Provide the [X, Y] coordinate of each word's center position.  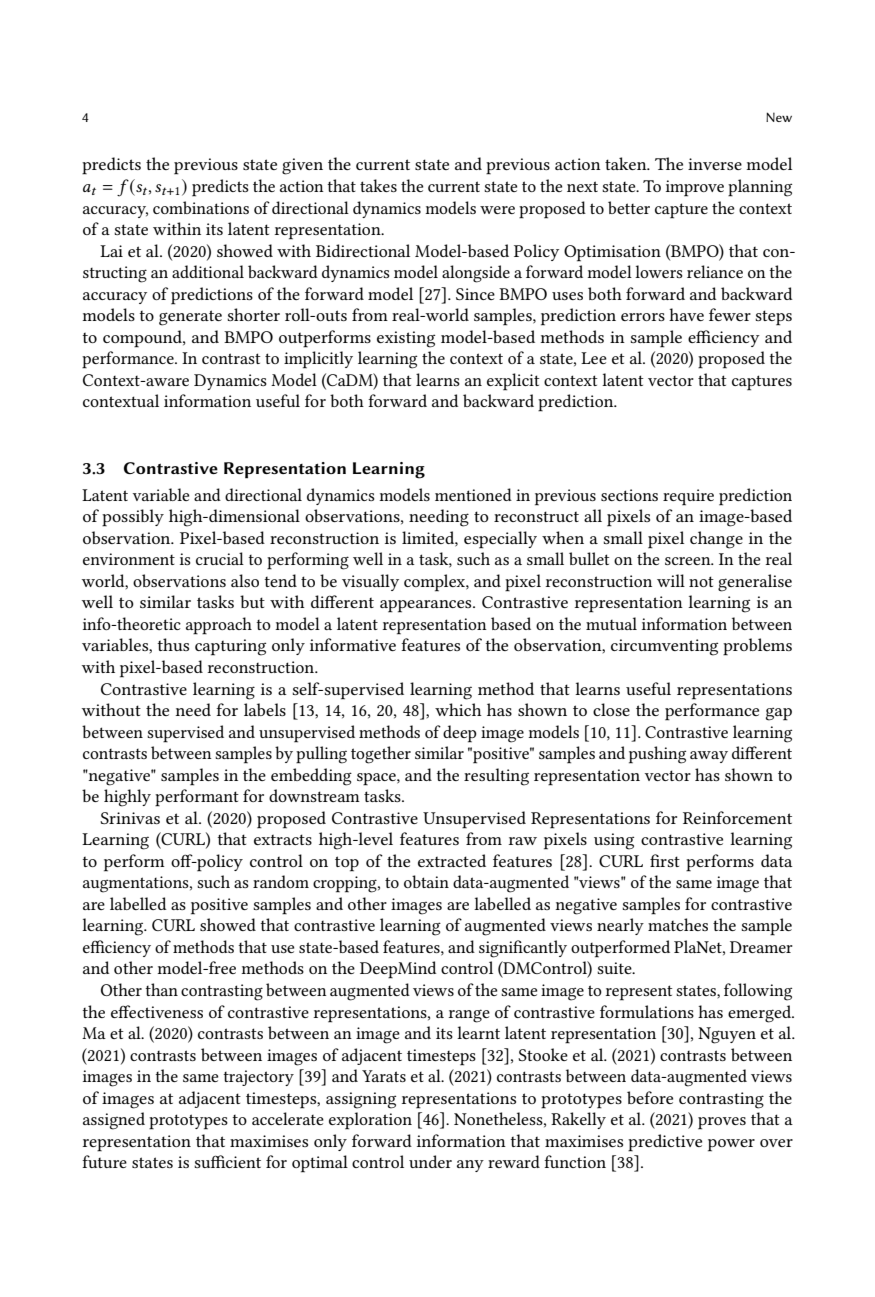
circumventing [664, 647]
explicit [513, 382]
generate [190, 318]
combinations [201, 207]
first [665, 860]
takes [378, 185]
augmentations [137, 884]
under [430, 1161]
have [686, 314]
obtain [426, 881]
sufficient [227, 1161]
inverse [715, 164]
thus [173, 644]
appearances [427, 606]
